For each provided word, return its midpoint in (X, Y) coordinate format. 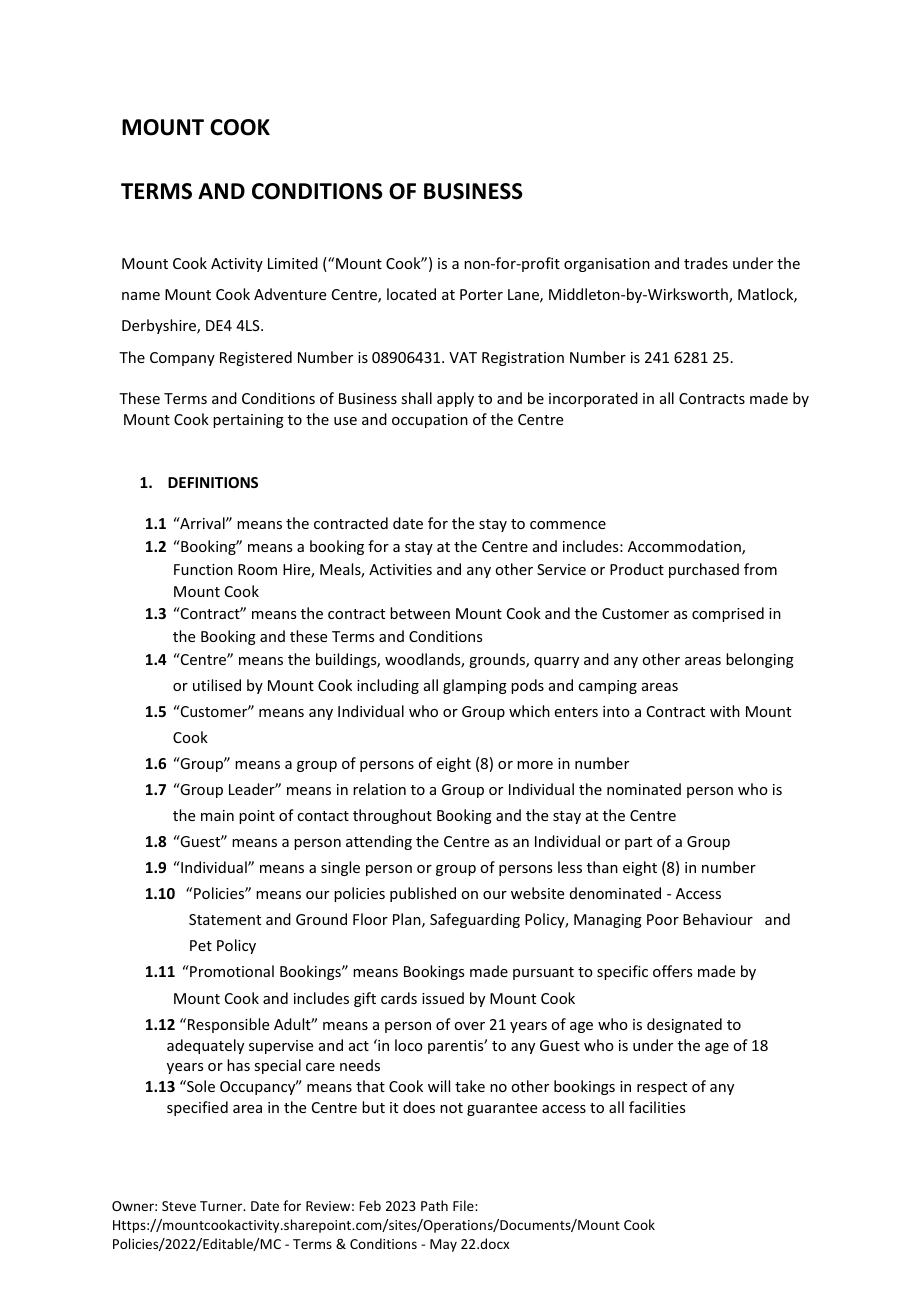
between (420, 613)
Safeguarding (475, 920)
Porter (481, 294)
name (141, 296)
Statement (225, 919)
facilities (657, 1107)
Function (203, 569)
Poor (663, 919)
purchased (704, 570)
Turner (222, 1206)
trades (706, 263)
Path (434, 1205)
